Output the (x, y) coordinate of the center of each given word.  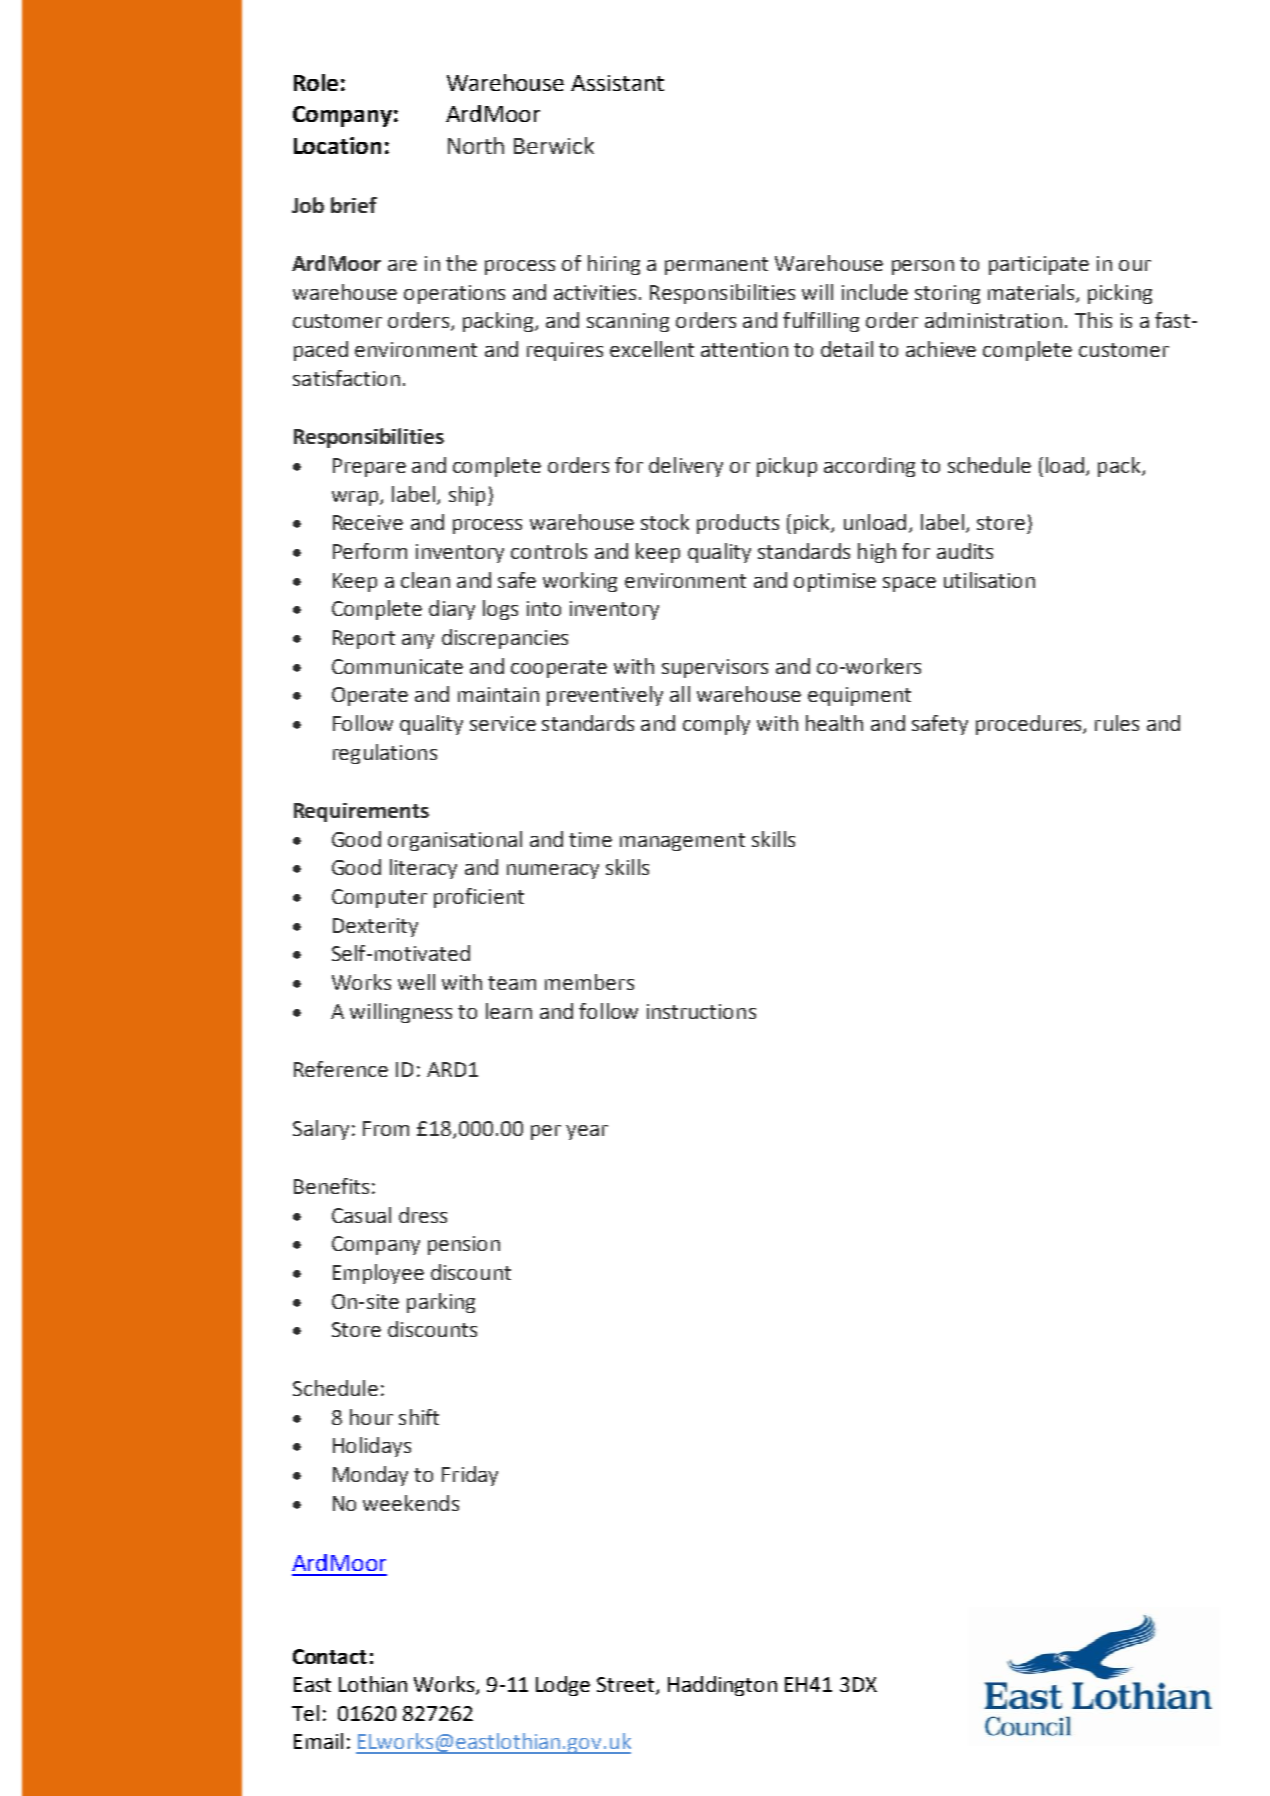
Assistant (617, 83)
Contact (330, 1656)
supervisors (715, 668)
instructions (701, 1011)
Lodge (563, 1686)
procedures (1030, 725)
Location (337, 145)
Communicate (397, 666)
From (386, 1128)
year (587, 1132)
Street (627, 1686)
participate (1039, 265)
